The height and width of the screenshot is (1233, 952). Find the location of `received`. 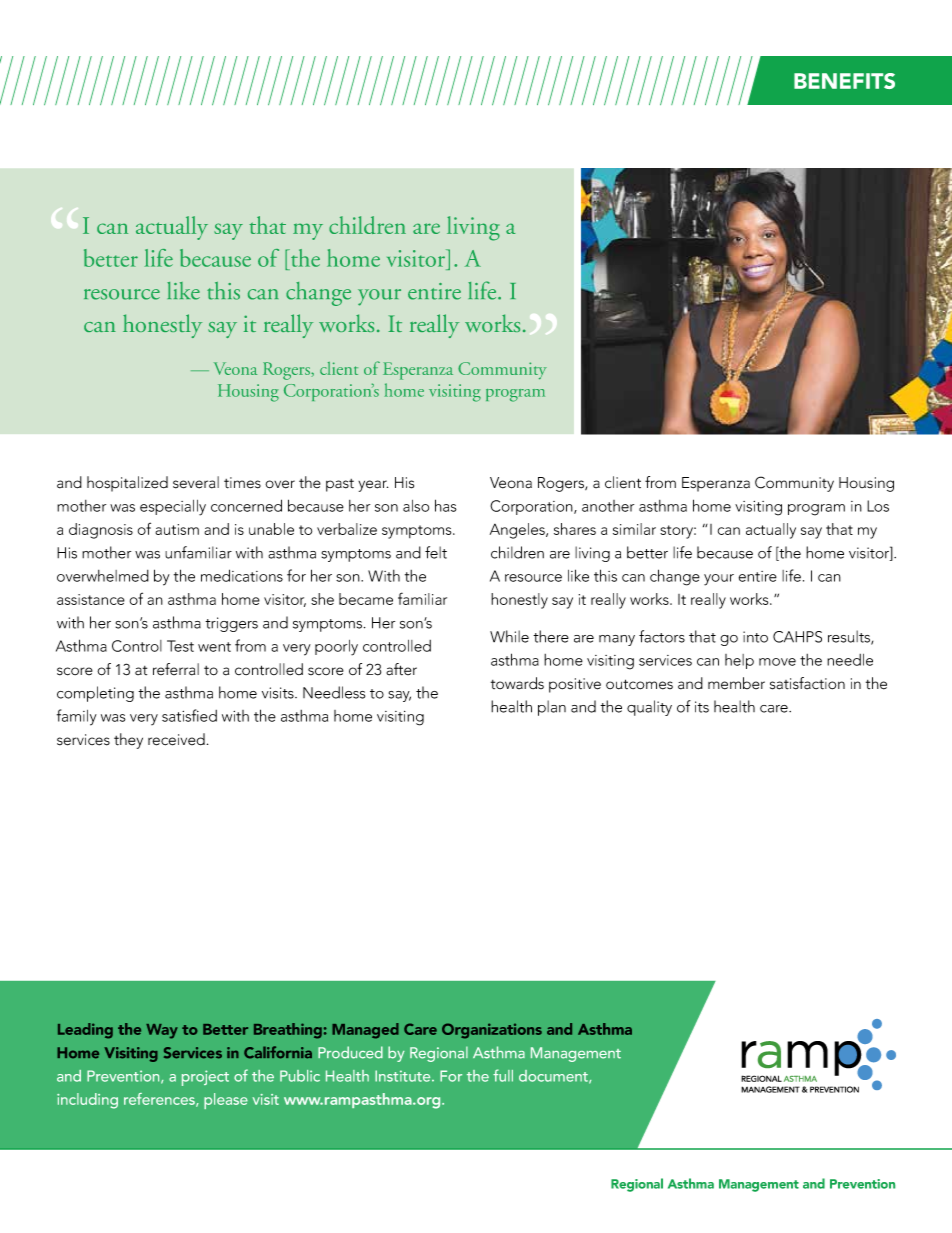

received is located at coordinates (176, 739).
